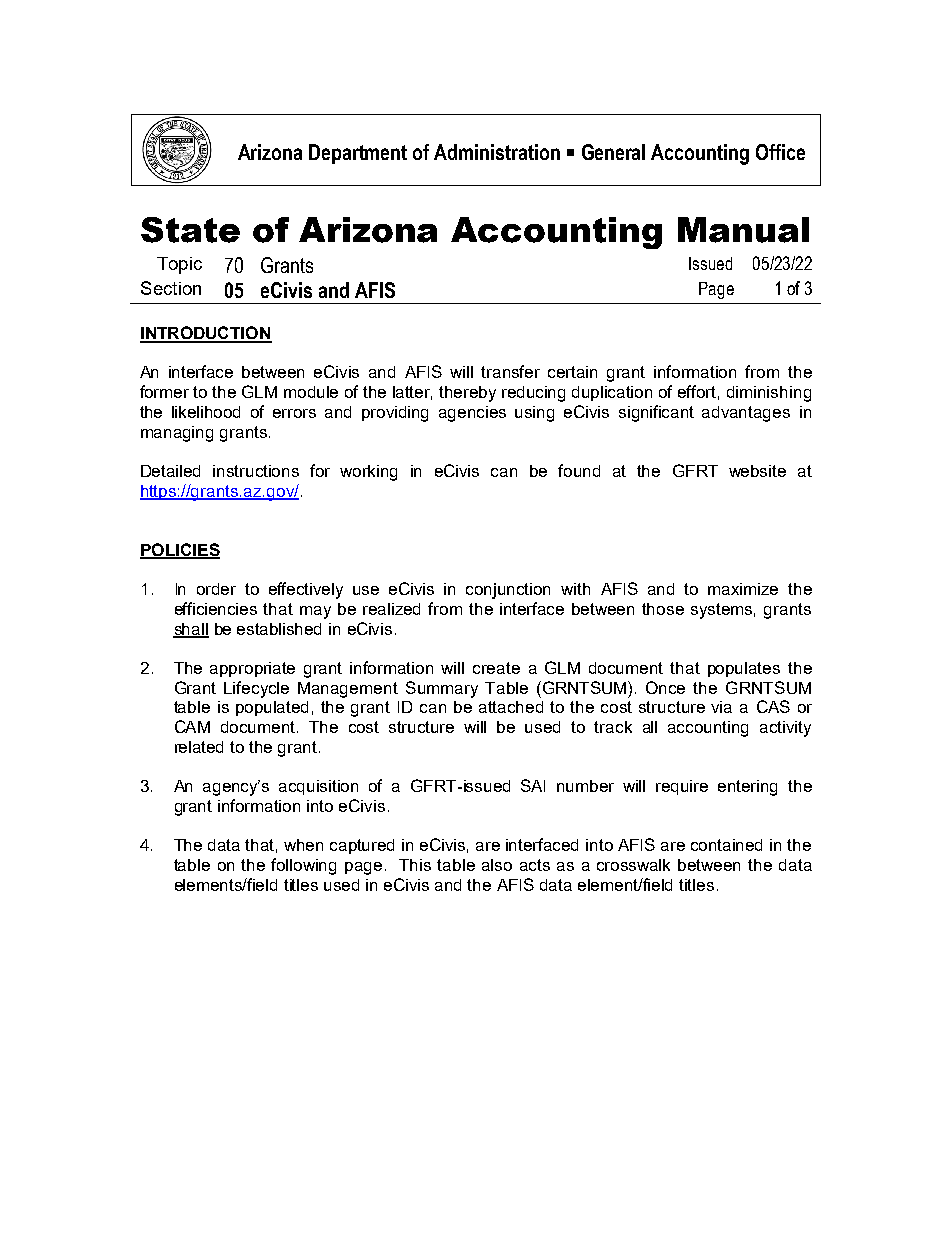 The height and width of the screenshot is (1233, 952). I want to click on when, so click(303, 845).
